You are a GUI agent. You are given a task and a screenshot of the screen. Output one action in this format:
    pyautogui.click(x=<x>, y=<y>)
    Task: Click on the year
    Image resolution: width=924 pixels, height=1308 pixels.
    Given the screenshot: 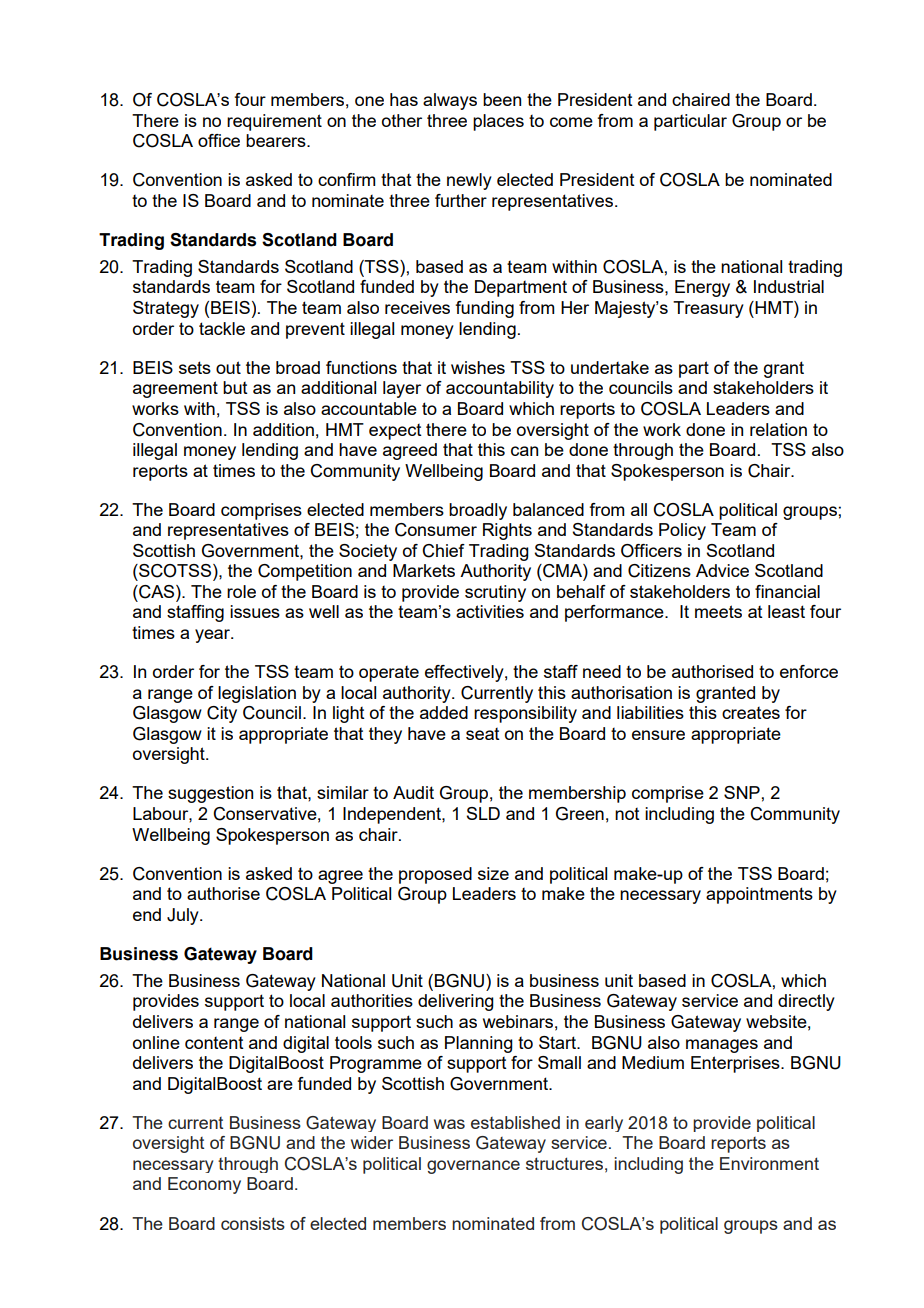 What is the action you would take?
    pyautogui.click(x=213, y=636)
